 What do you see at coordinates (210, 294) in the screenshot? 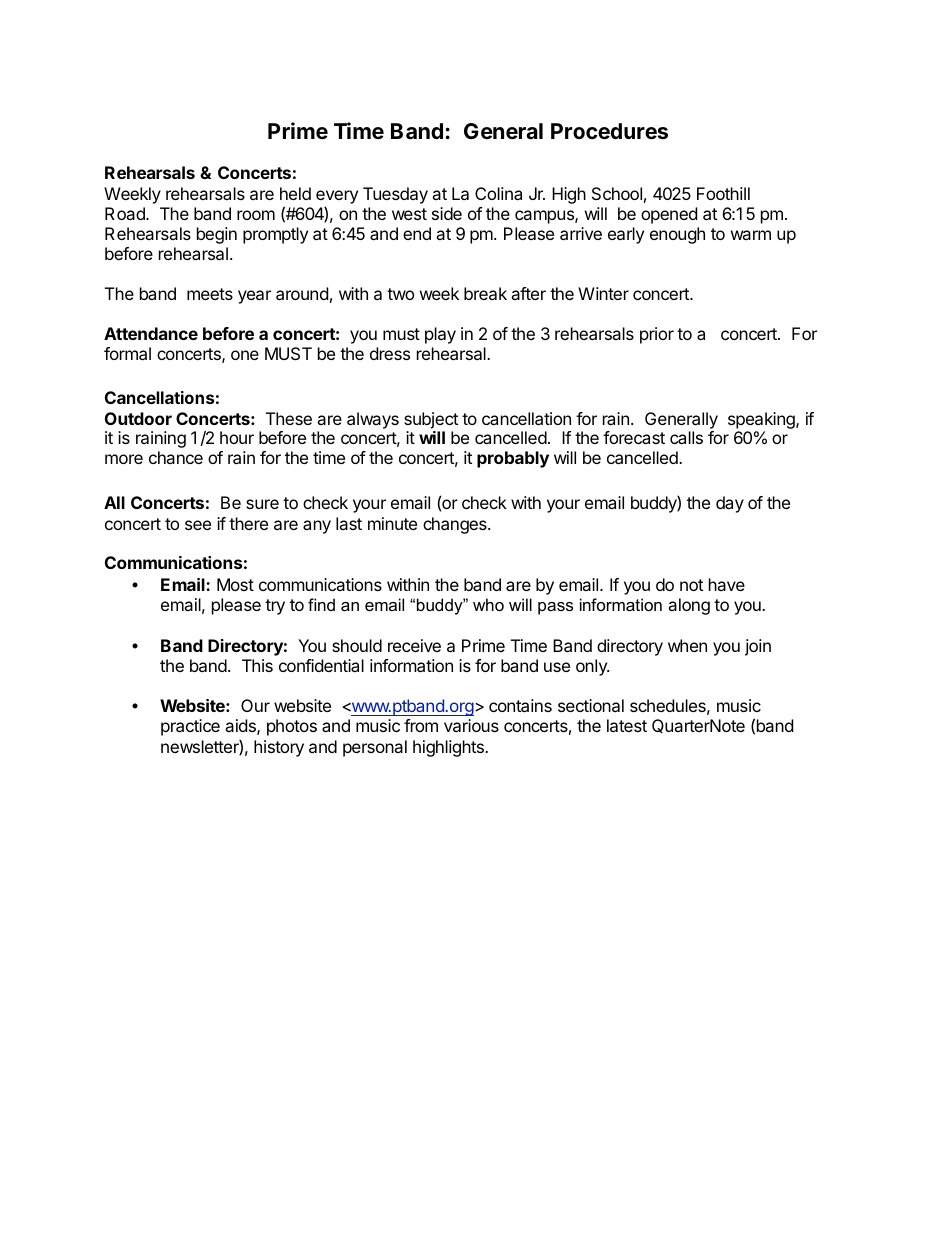
I see `meets` at bounding box center [210, 294].
